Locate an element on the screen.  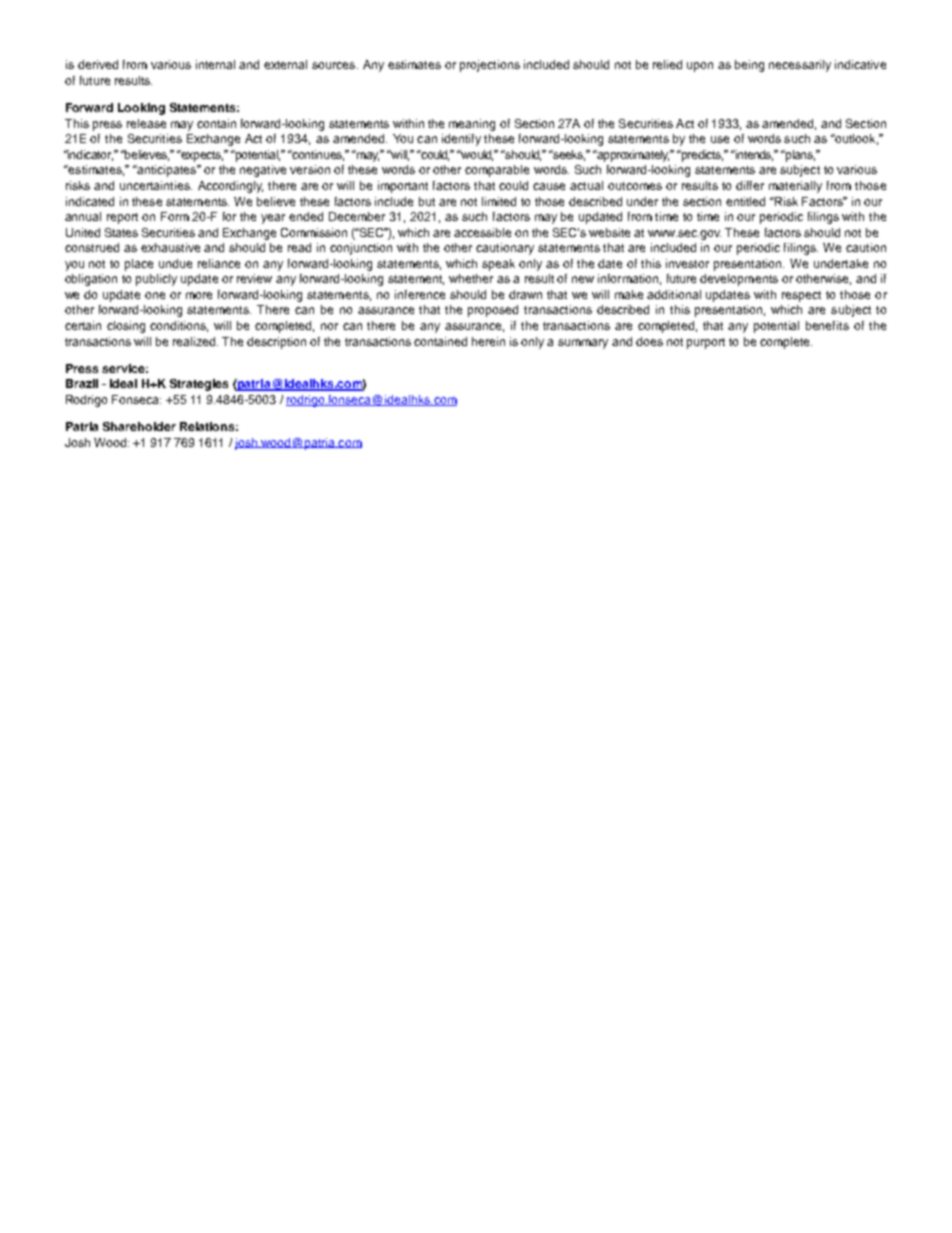
Accordingly is located at coordinates (230, 187).
